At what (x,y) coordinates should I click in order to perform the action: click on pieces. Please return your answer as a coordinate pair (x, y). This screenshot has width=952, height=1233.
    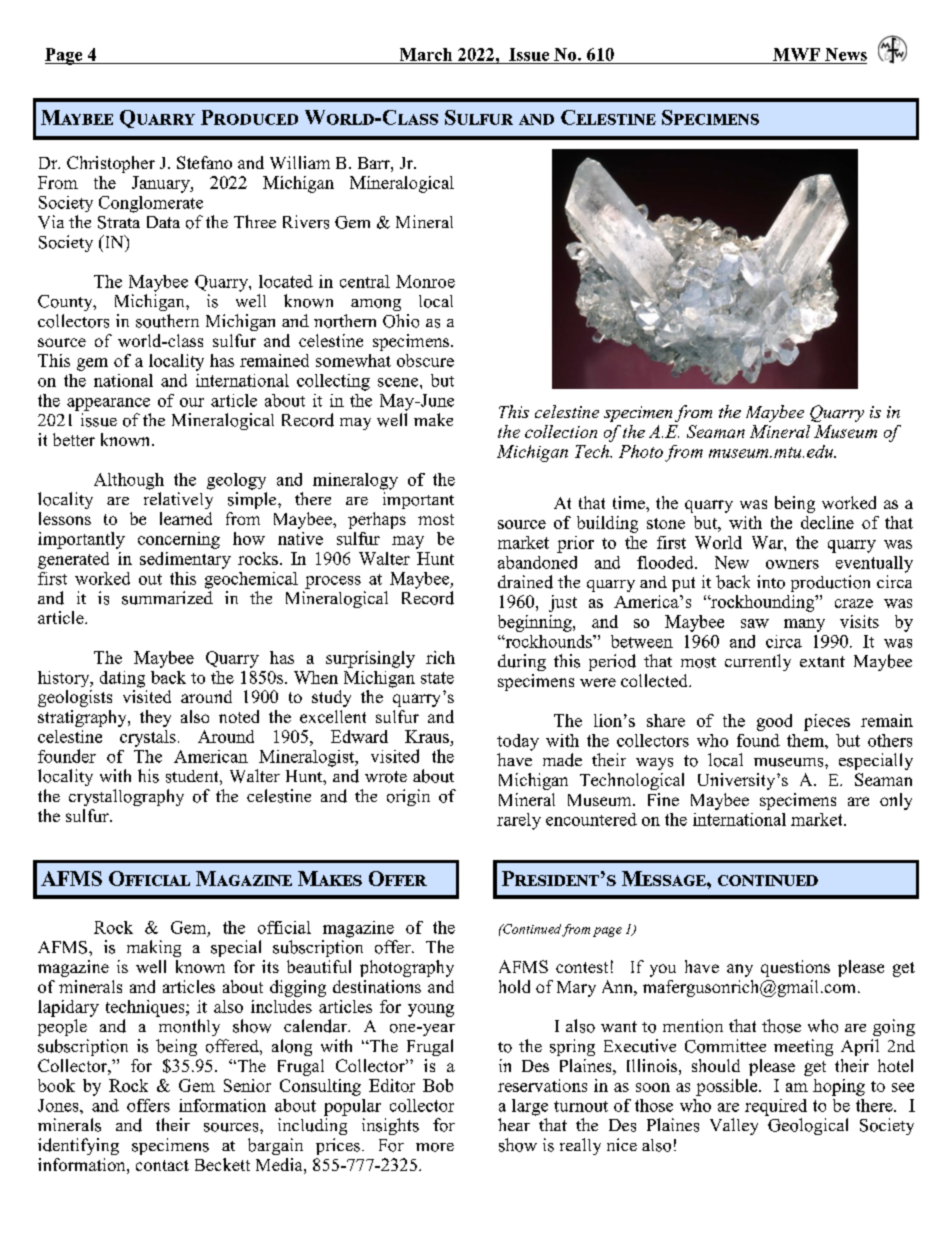
    Looking at the image, I should click on (827, 722).
